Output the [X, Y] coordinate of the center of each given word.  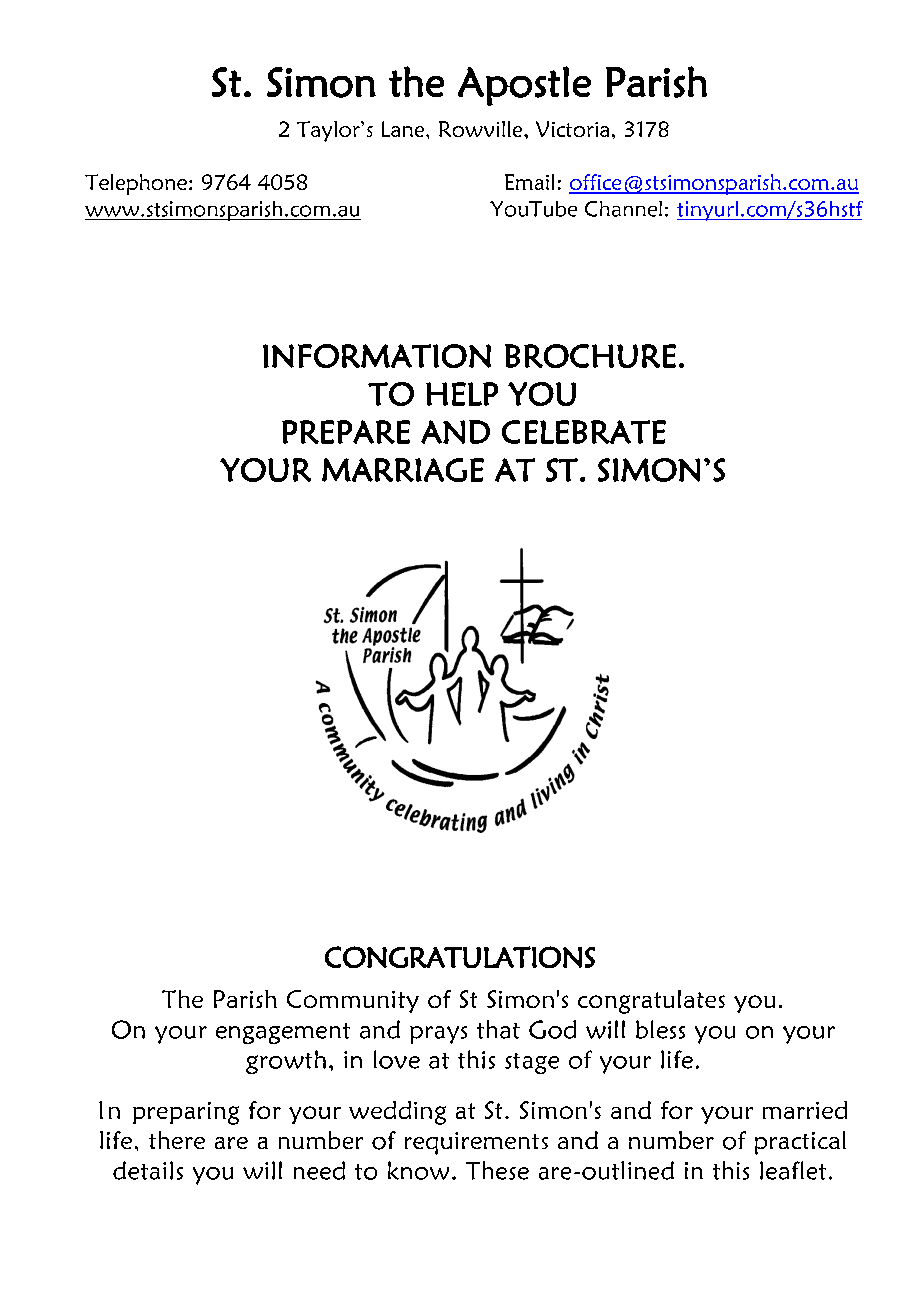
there [177, 1140]
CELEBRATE [584, 432]
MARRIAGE [403, 470]
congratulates [651, 1002]
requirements [476, 1143]
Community [353, 1001]
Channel [623, 209]
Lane [404, 129]
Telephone [136, 184]
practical [800, 1143]
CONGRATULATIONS [460, 957]
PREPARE [346, 432]
